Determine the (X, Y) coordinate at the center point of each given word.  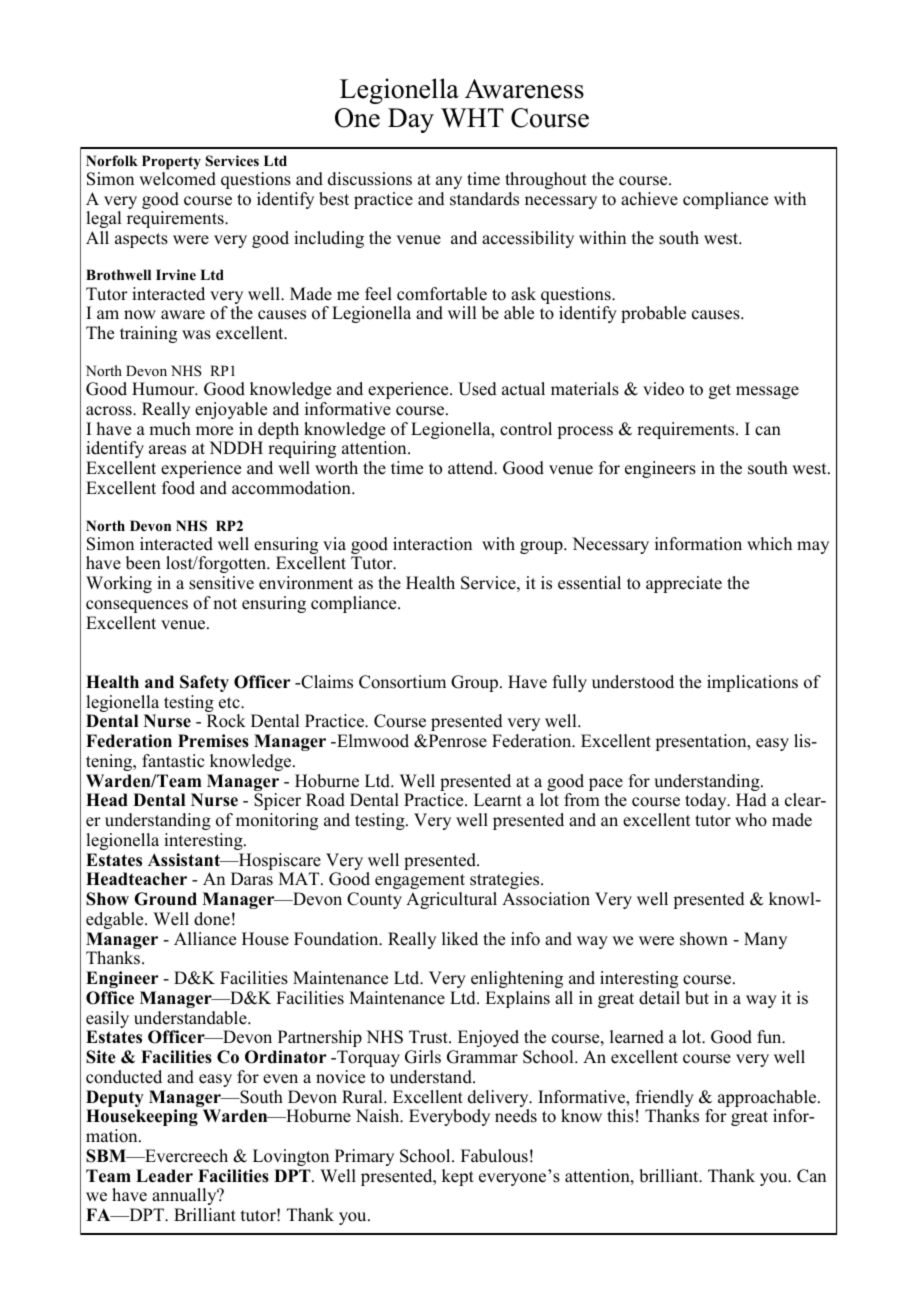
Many (765, 940)
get (720, 391)
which (769, 544)
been (143, 563)
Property (171, 162)
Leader (164, 1176)
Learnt (498, 800)
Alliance (205, 939)
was (196, 335)
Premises (213, 741)
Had (751, 800)
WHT (472, 118)
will (462, 312)
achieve (649, 199)
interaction (432, 544)
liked (460, 939)
